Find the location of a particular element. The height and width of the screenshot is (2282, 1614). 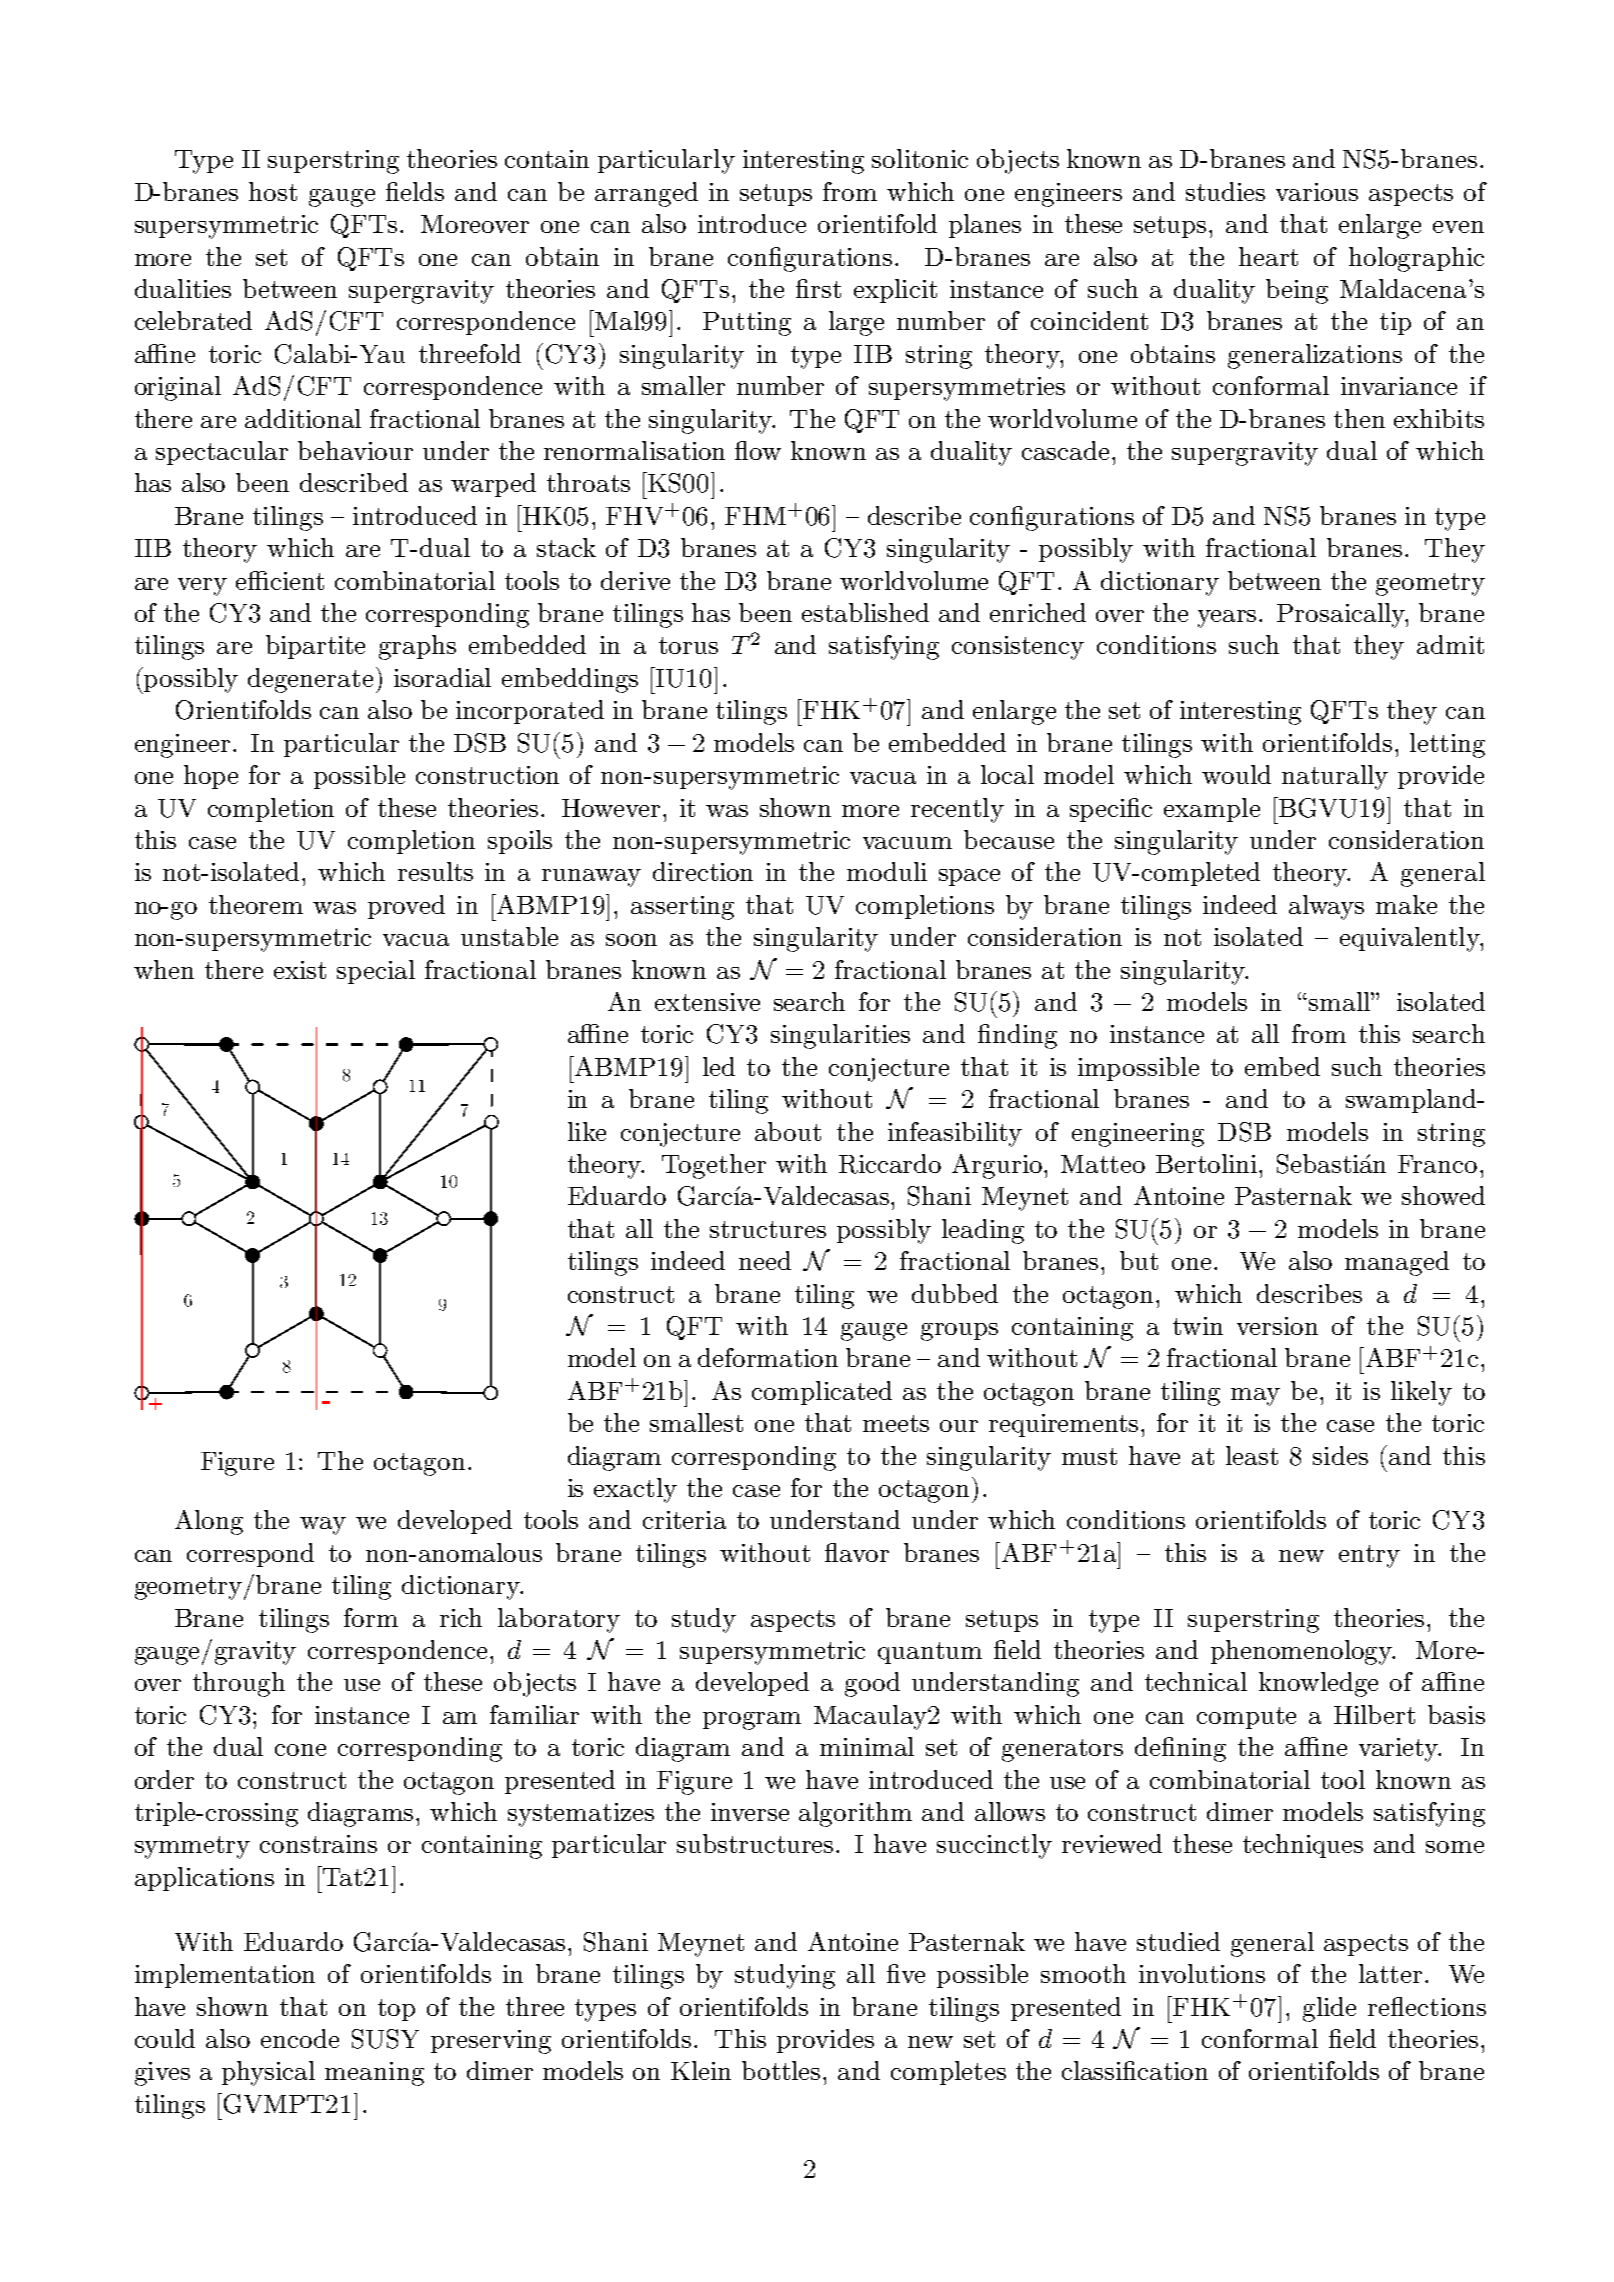

first is located at coordinates (818, 288).
